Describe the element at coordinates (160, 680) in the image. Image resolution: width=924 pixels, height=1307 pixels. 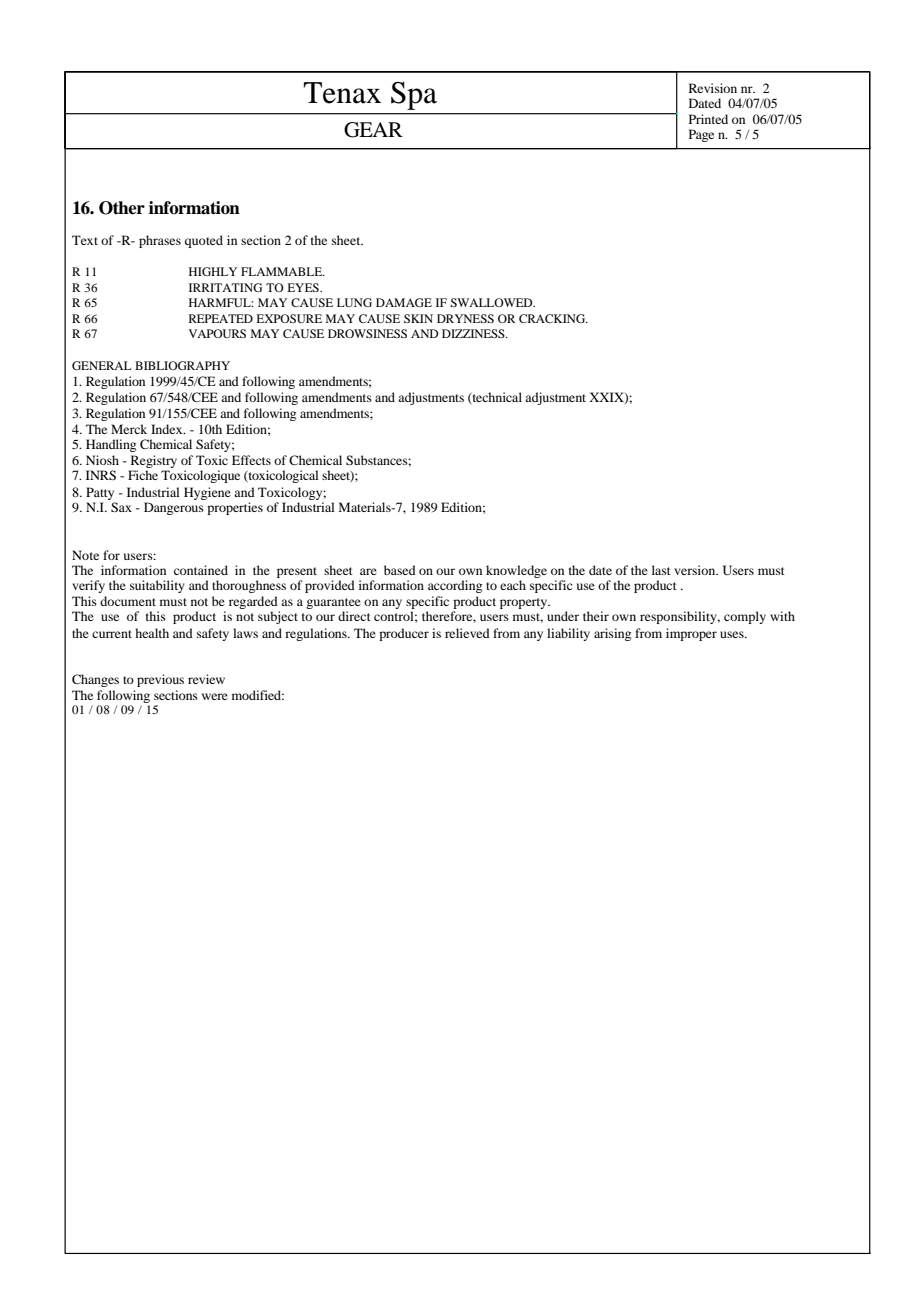
I see `previous` at that location.
